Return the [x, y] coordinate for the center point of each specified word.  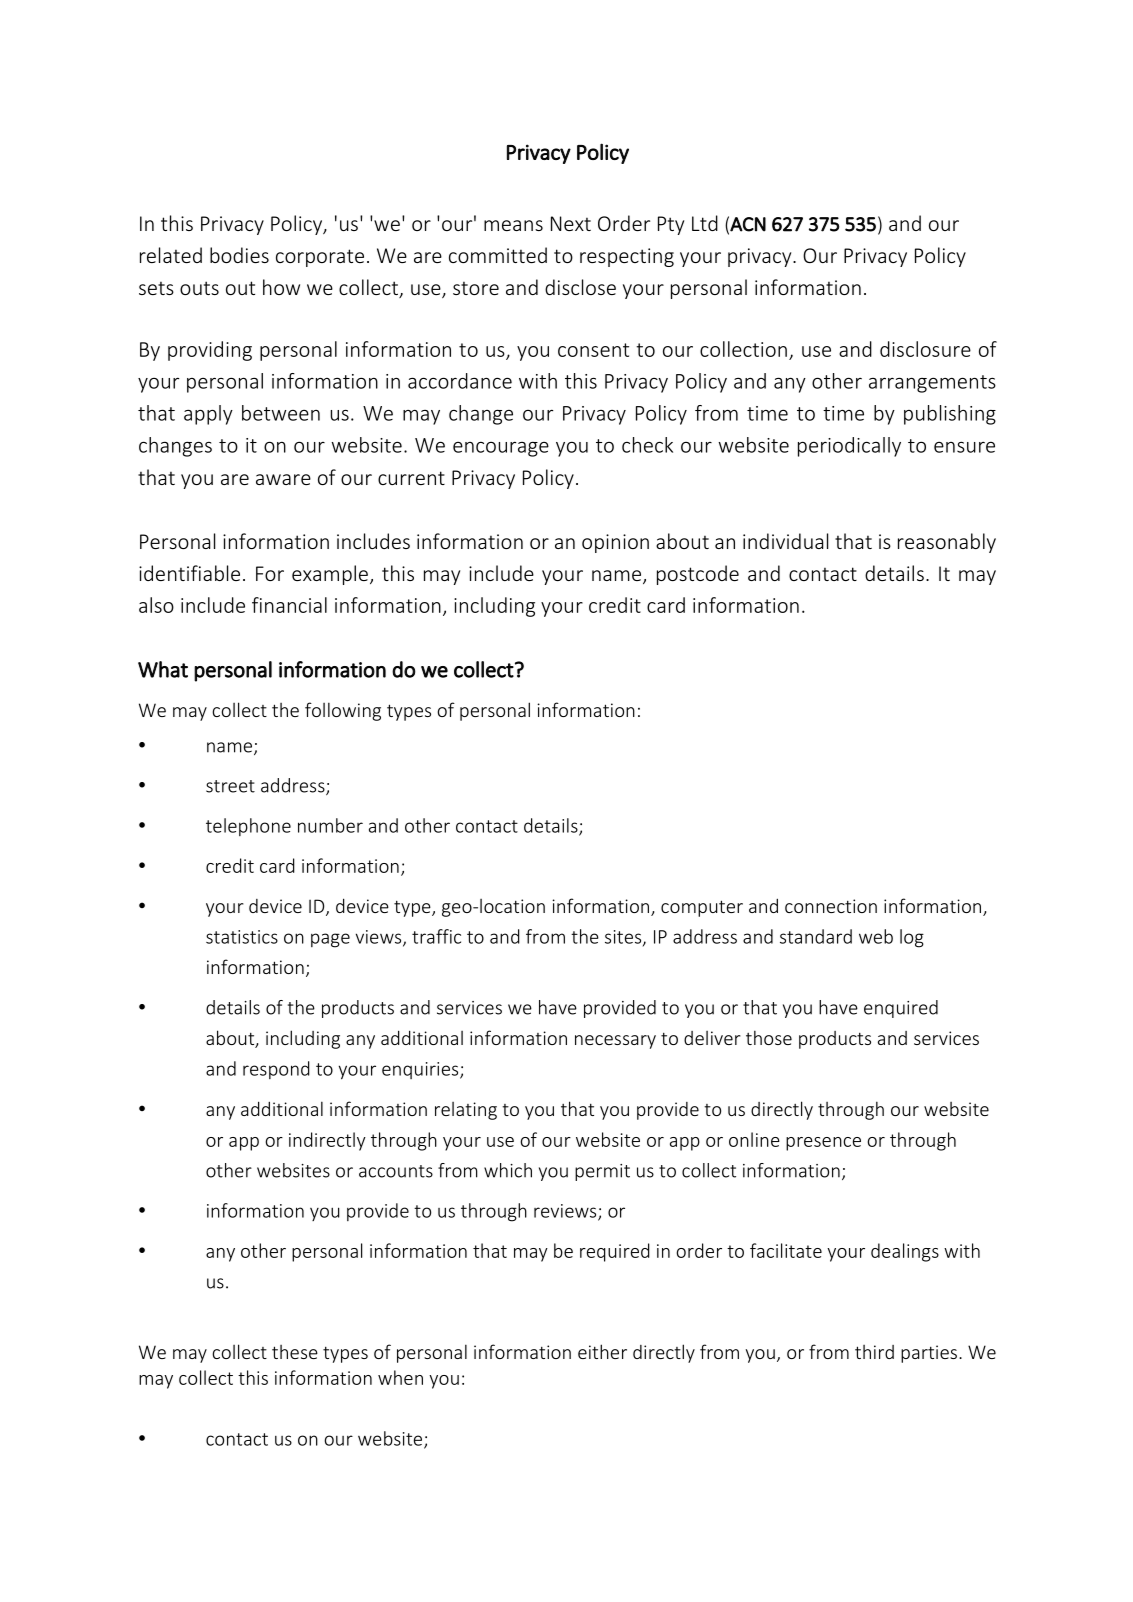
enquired [901, 1009]
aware [283, 479]
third [874, 1352]
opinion [615, 543]
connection [831, 906]
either [602, 1351]
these [295, 1352]
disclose [580, 287]
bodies [239, 255]
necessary [615, 1042]
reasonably [947, 543]
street [230, 786]
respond [276, 1070]
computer [702, 908]
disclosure [925, 349]
